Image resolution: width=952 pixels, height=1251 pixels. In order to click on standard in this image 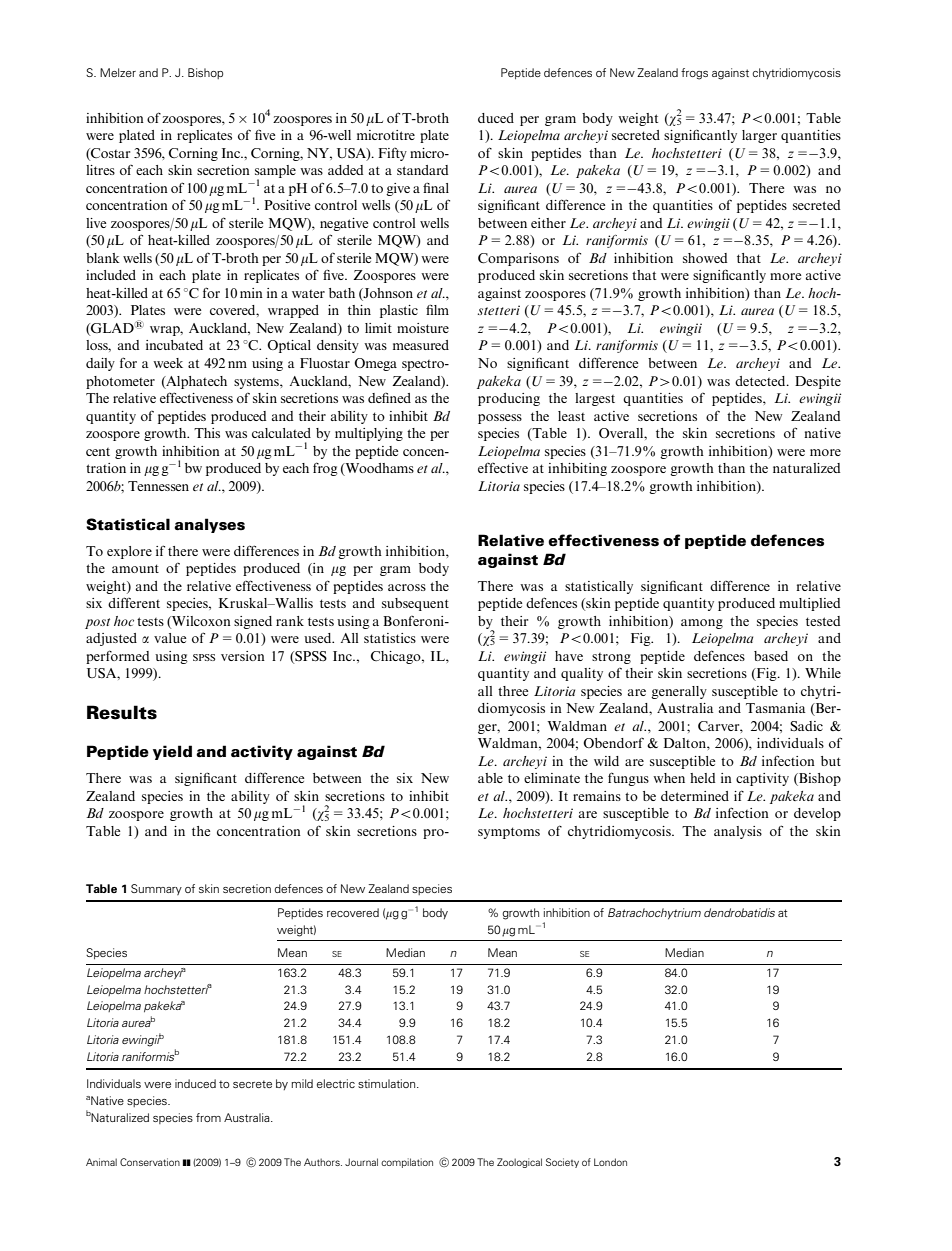, I will do `click(423, 170)`.
